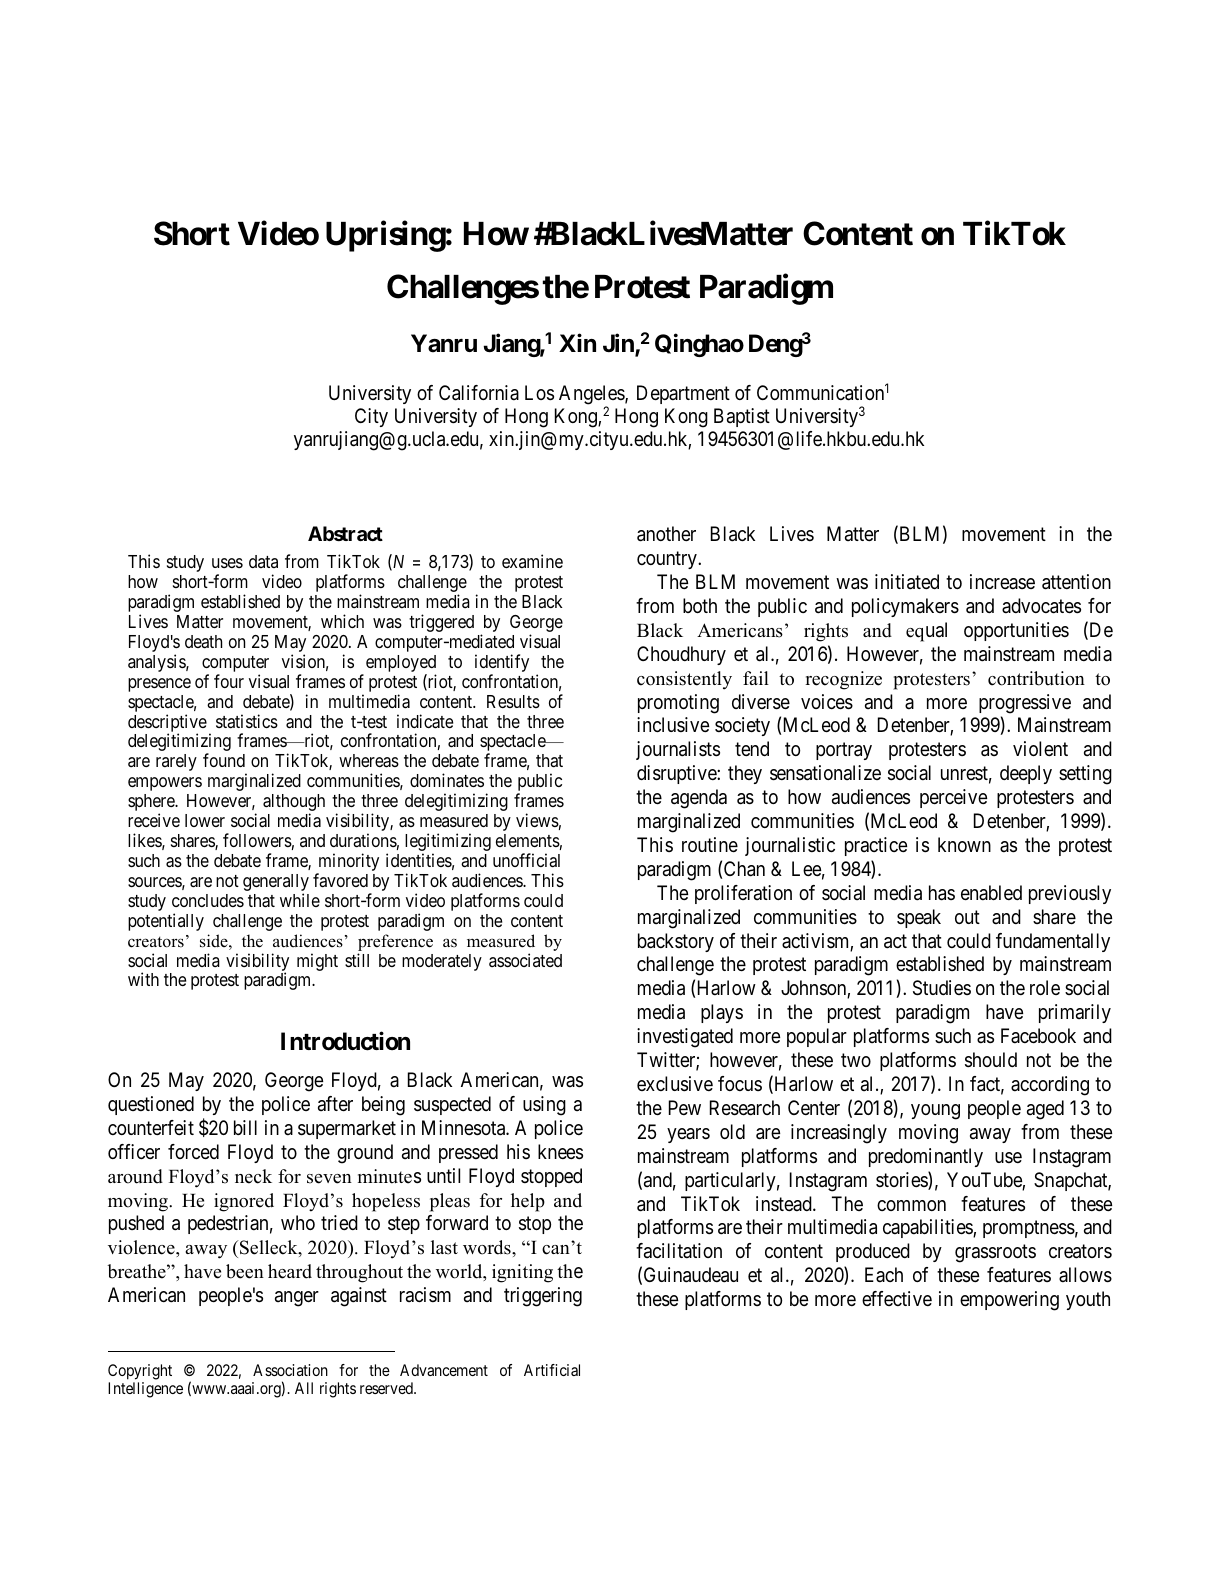 This image has width=1219, height=1577. Describe the element at coordinates (526, 860) in the image. I see `unofficial` at that location.
